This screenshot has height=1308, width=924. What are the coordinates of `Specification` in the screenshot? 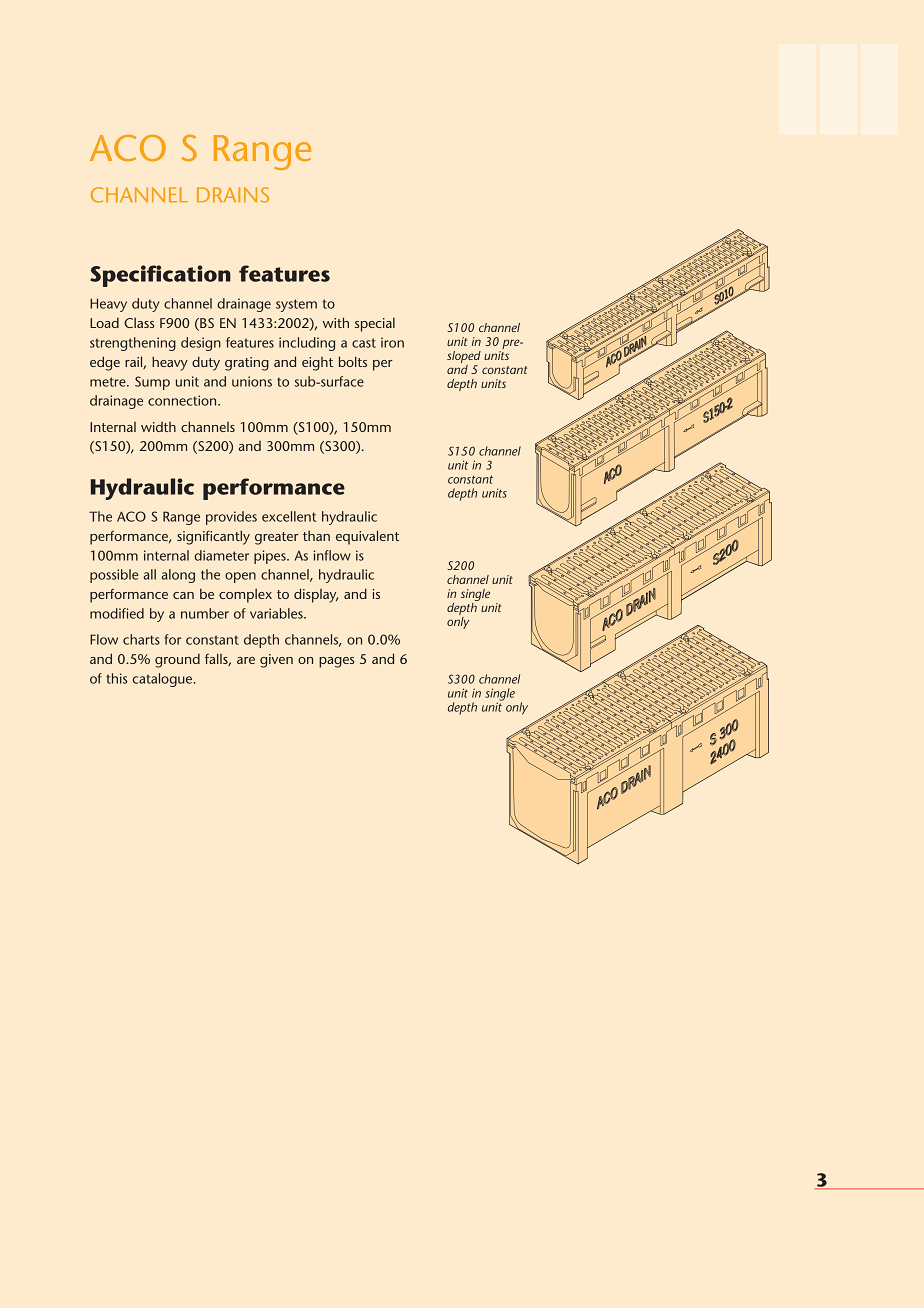 It's located at (160, 276).
